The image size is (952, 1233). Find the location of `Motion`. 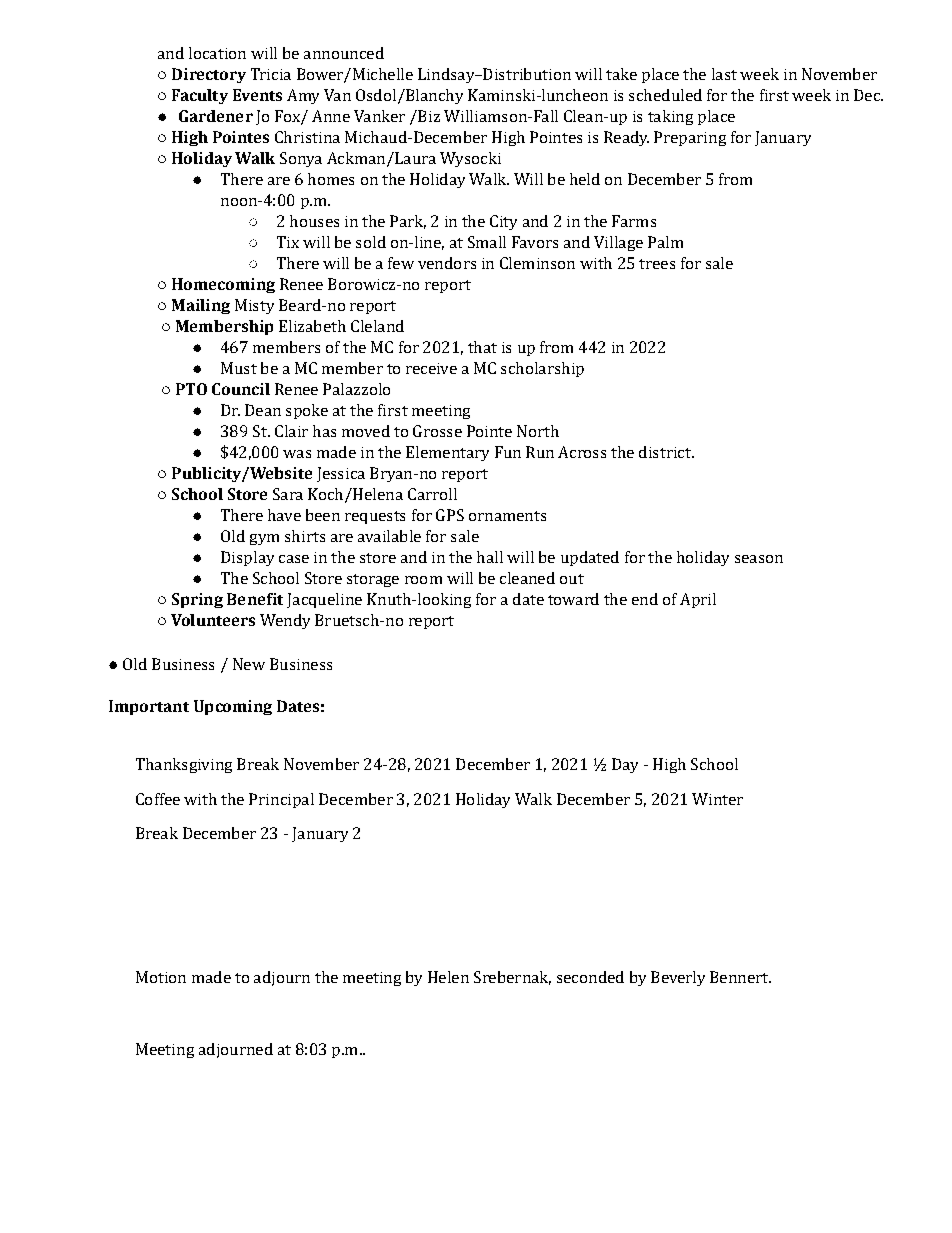

Motion is located at coordinates (161, 977).
